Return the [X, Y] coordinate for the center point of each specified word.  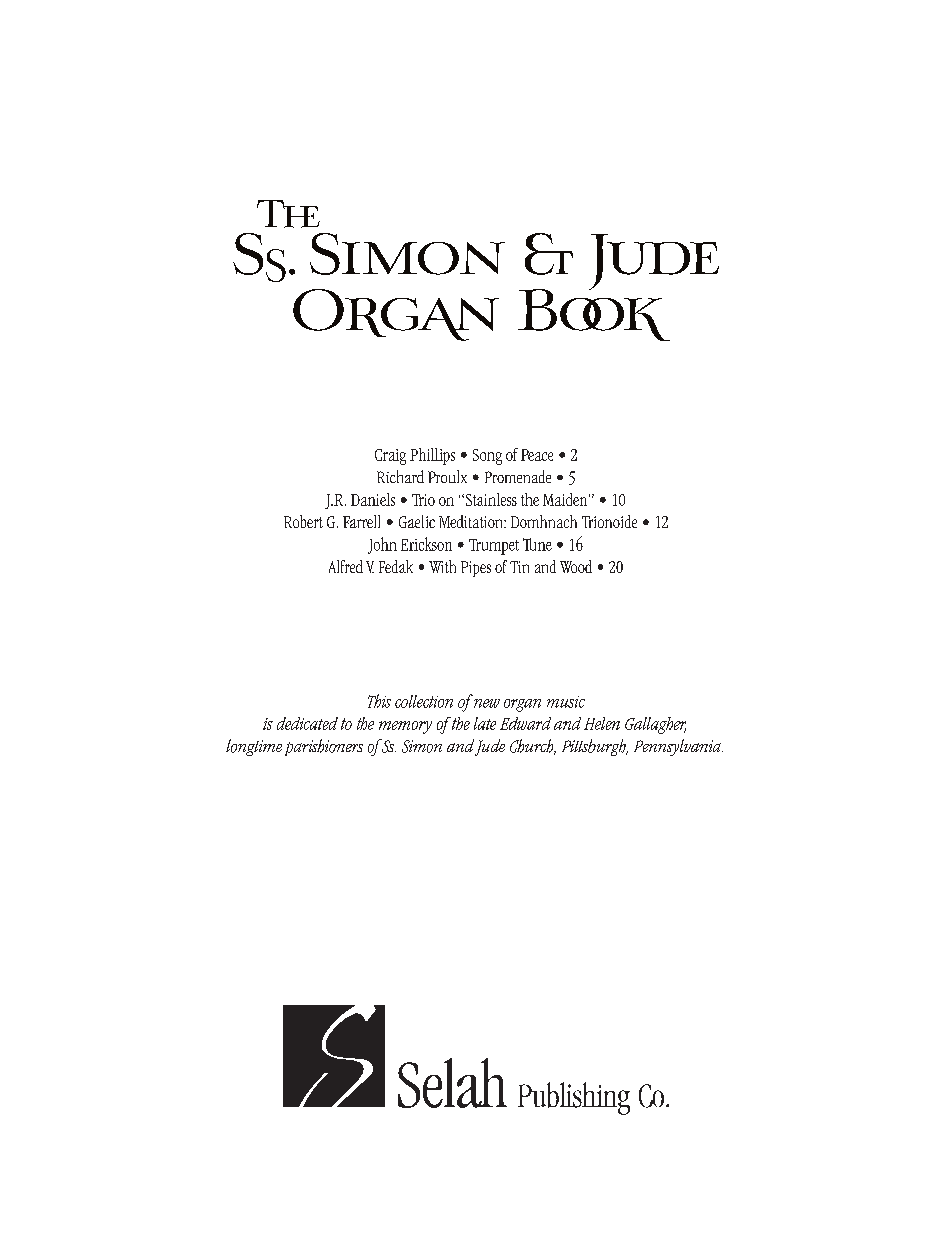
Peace [537, 455]
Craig [390, 457]
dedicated [307, 723]
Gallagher [655, 725]
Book [594, 313]
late [485, 723]
